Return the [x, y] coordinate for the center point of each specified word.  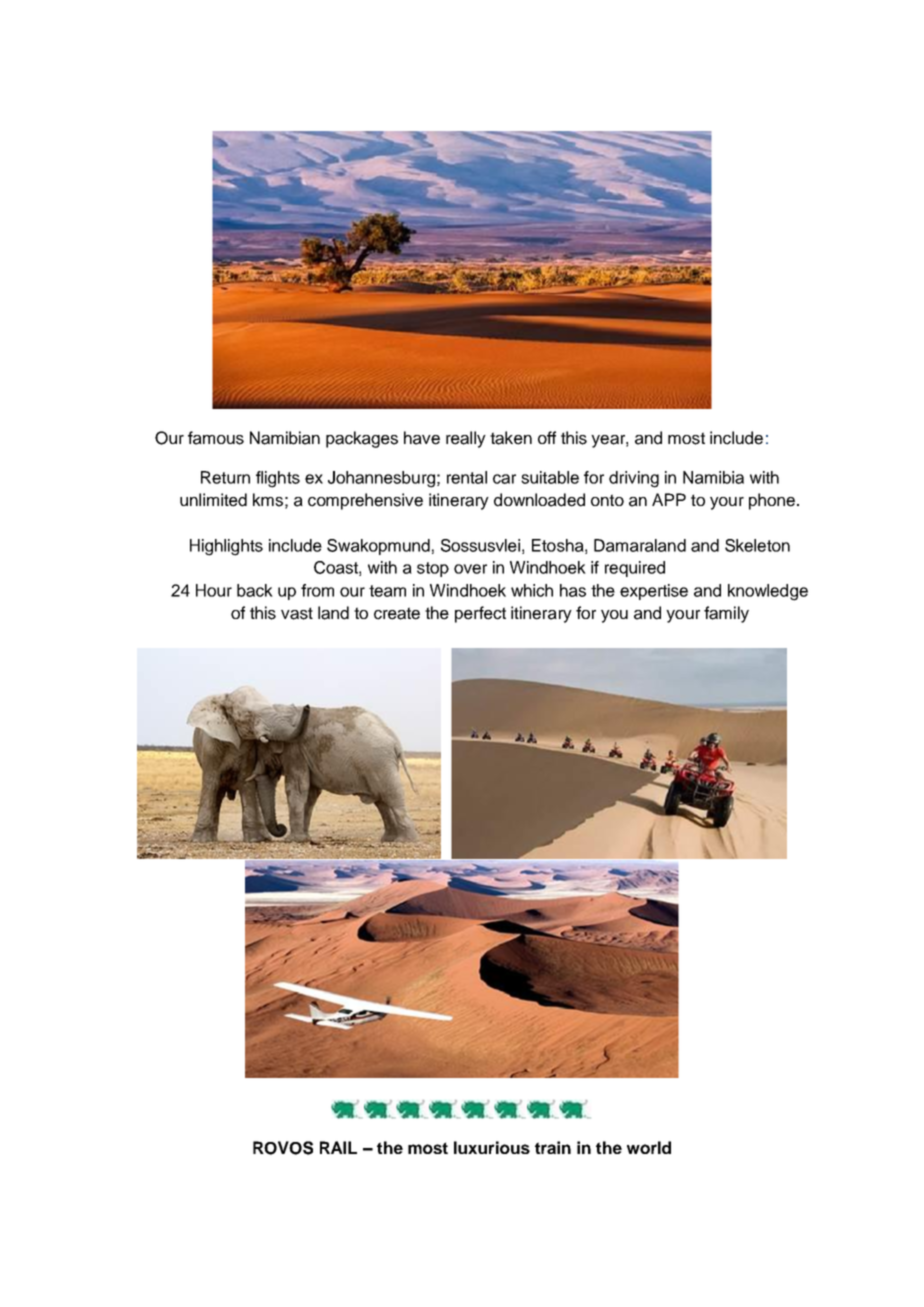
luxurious [492, 1147]
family [726, 614]
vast [297, 613]
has [573, 590]
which [532, 590]
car [504, 479]
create [397, 613]
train [553, 1147]
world [649, 1147]
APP [669, 499]
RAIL [338, 1147]
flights [278, 479]
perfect [480, 614]
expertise [654, 592]
